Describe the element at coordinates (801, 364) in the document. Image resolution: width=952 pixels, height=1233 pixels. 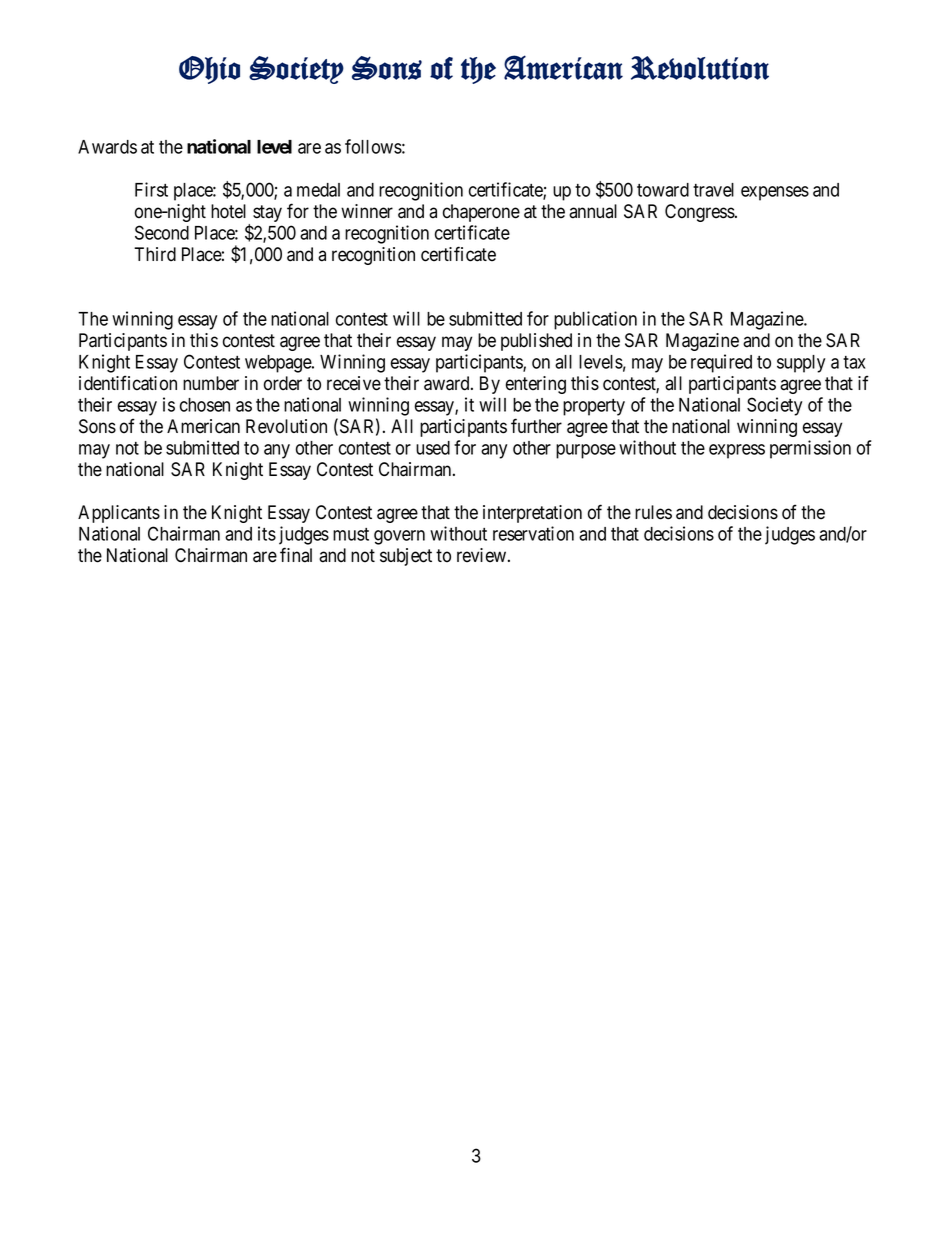
I see `supply` at that location.
